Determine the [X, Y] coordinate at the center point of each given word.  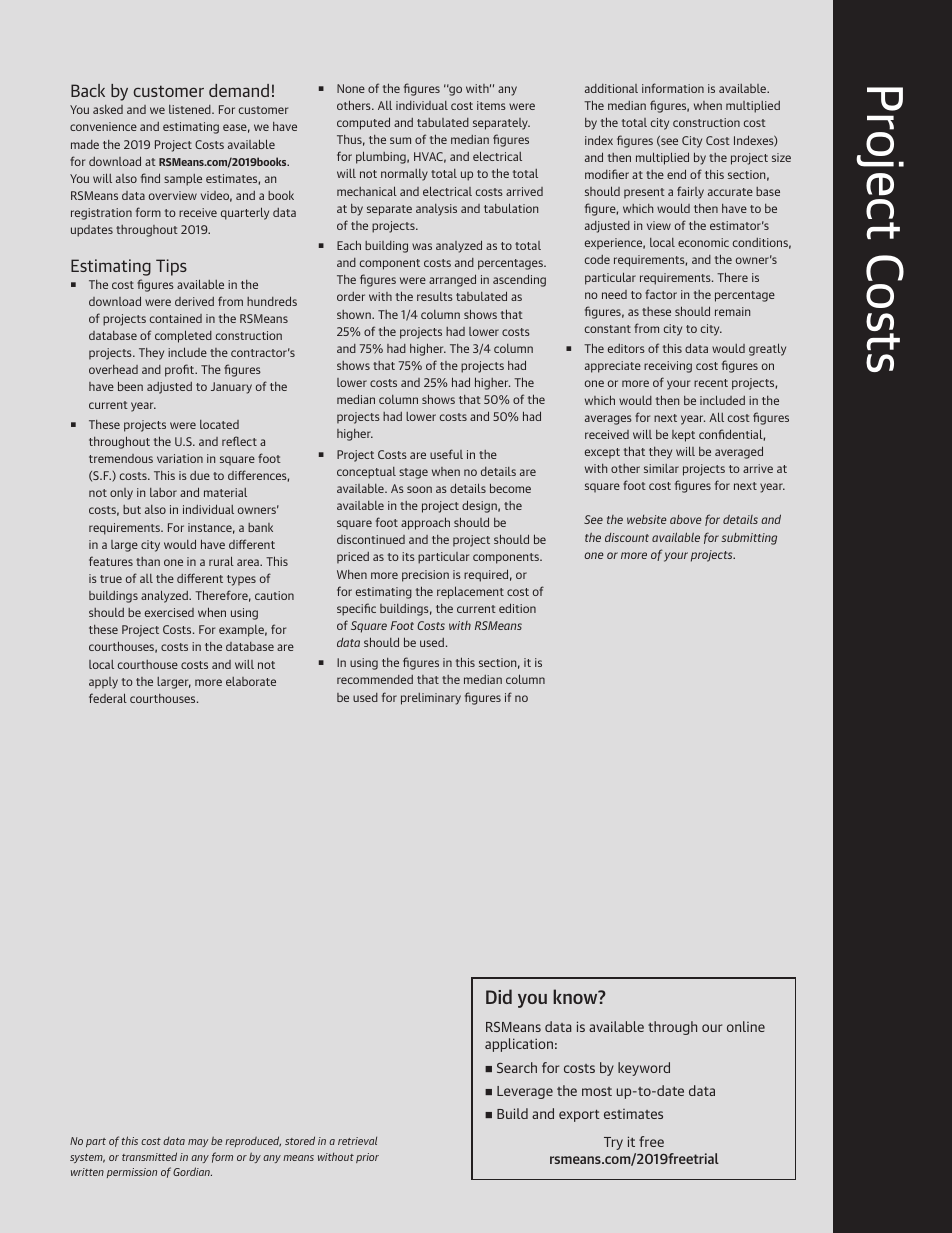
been [130, 386]
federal [108, 698]
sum [400, 140]
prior [367, 1158]
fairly [690, 192]
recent [711, 383]
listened [191, 109]
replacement [470, 592]
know [576, 996]
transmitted [149, 1156]
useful [446, 454]
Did [499, 996]
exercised [169, 612]
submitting [749, 539]
